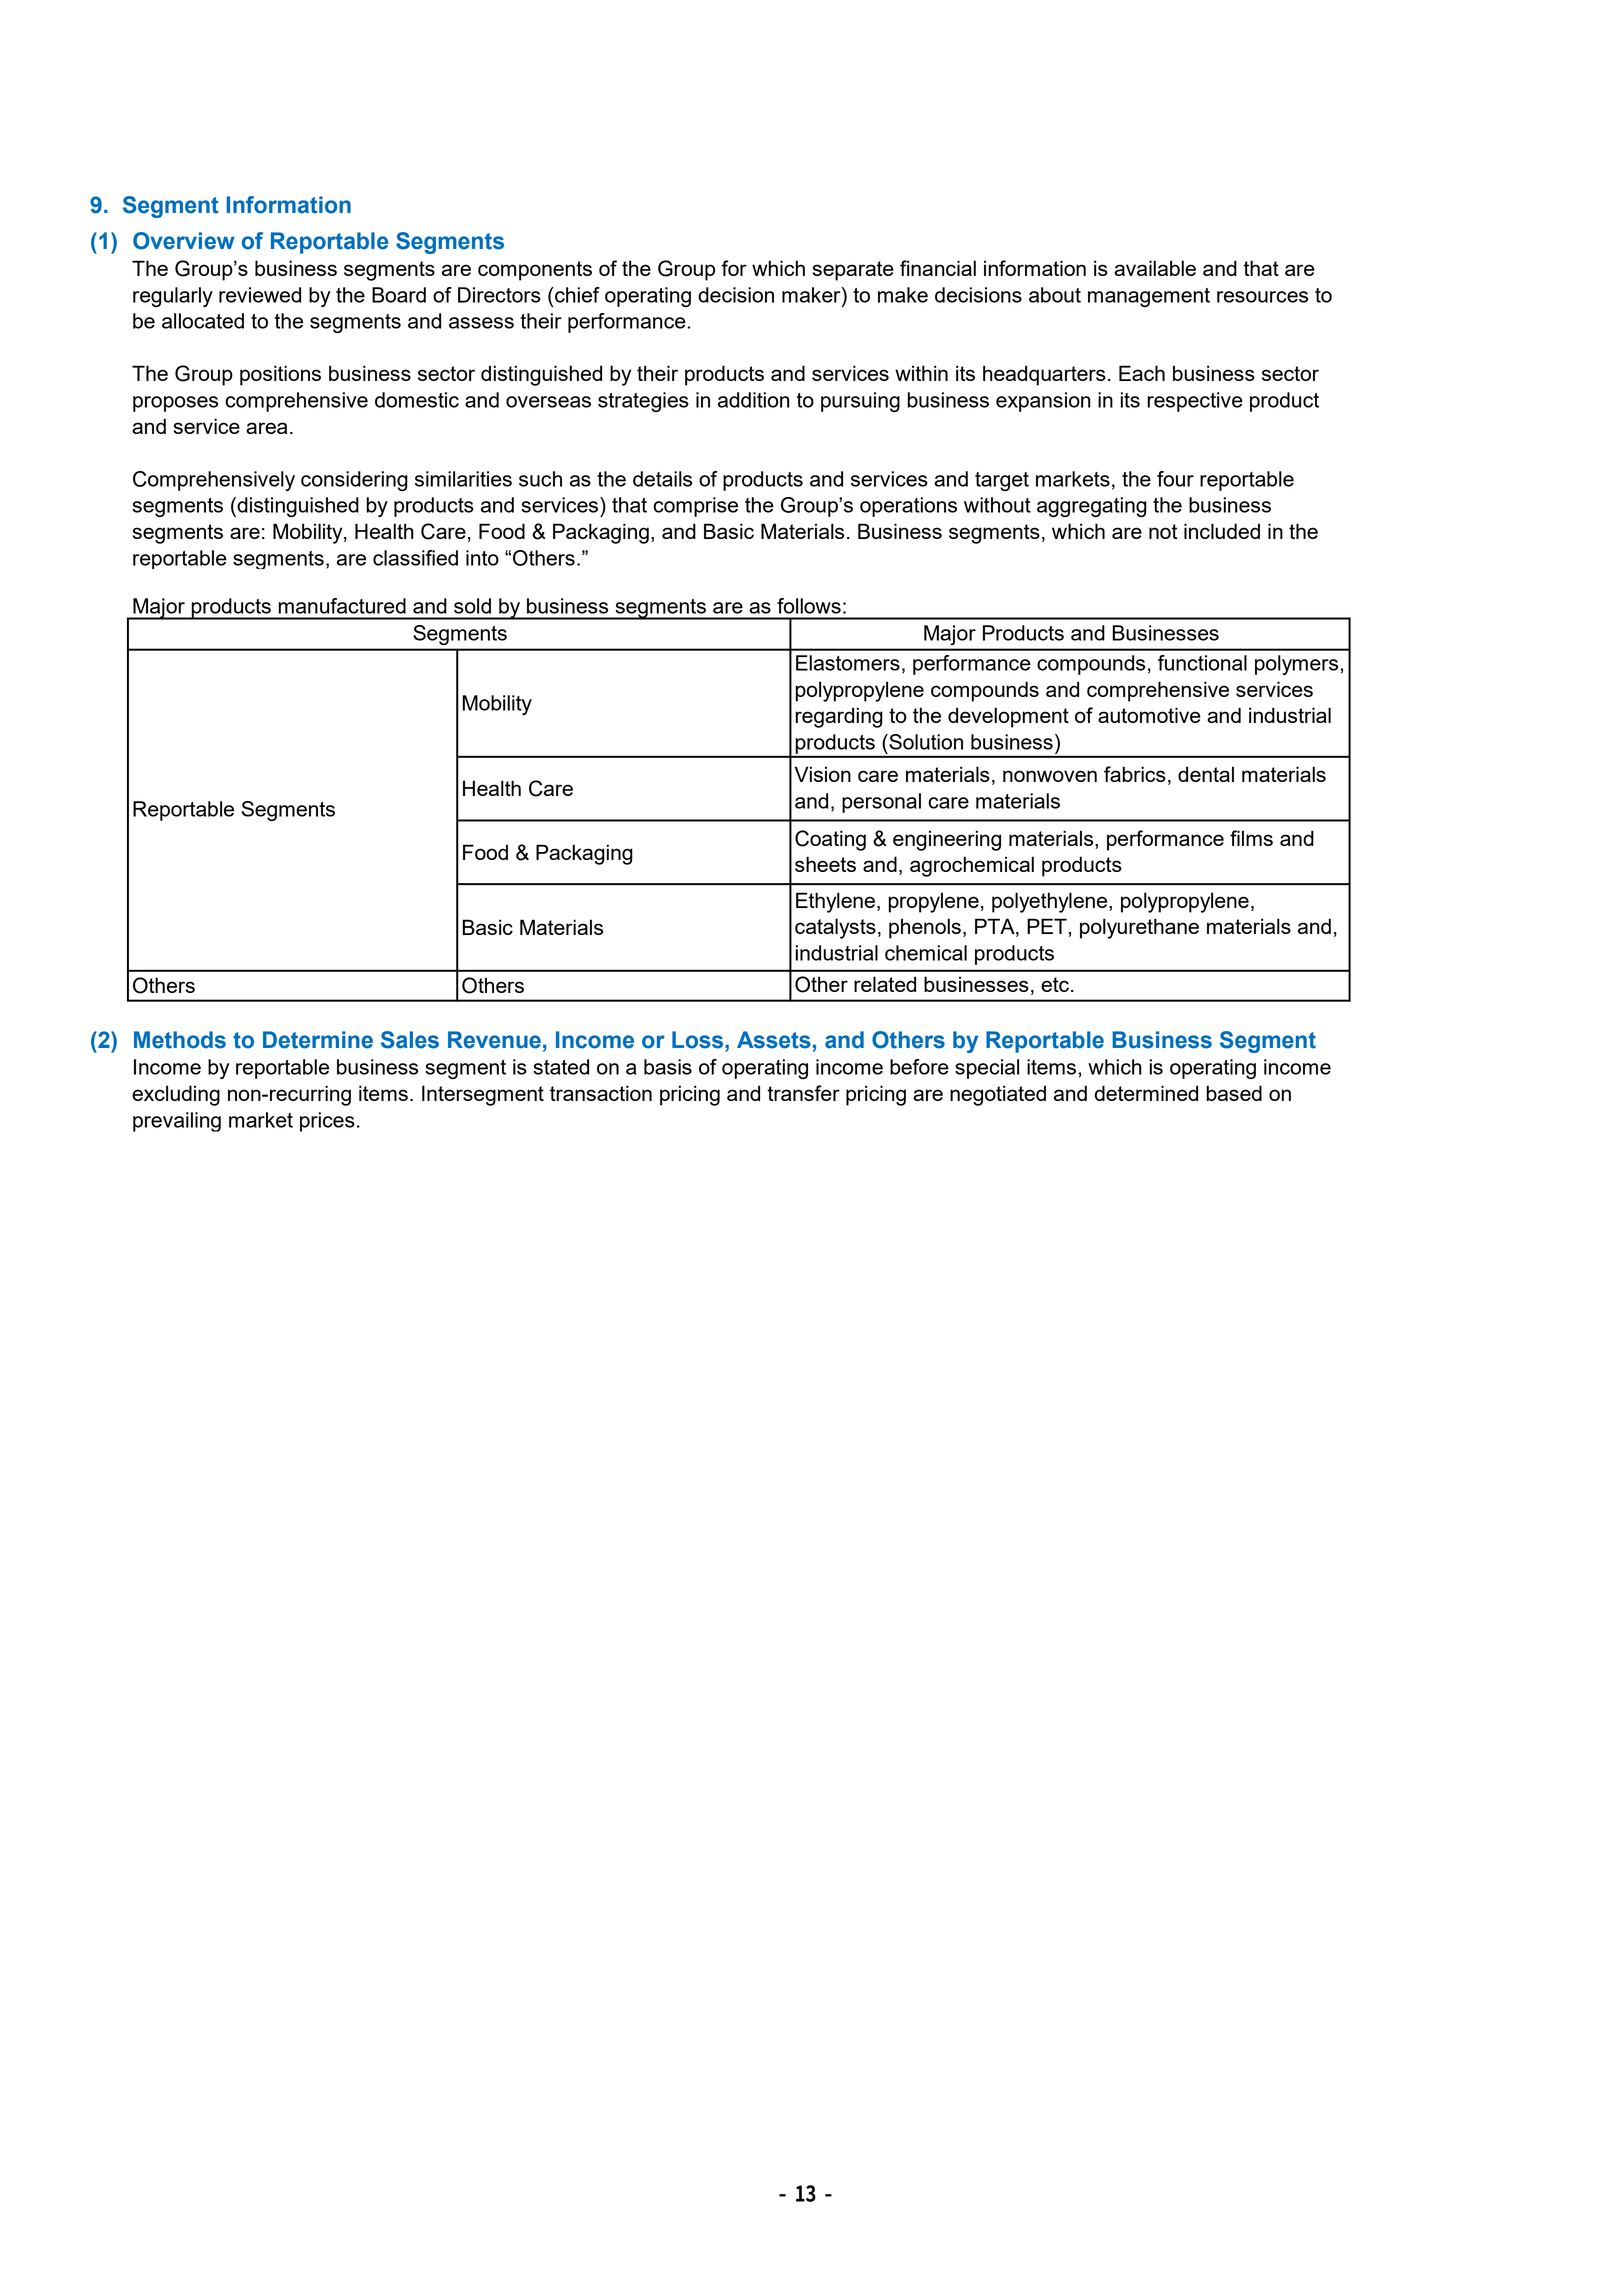 This document has width=1611, height=2278. What do you see at coordinates (342, 606) in the document?
I see `manufactured` at bounding box center [342, 606].
